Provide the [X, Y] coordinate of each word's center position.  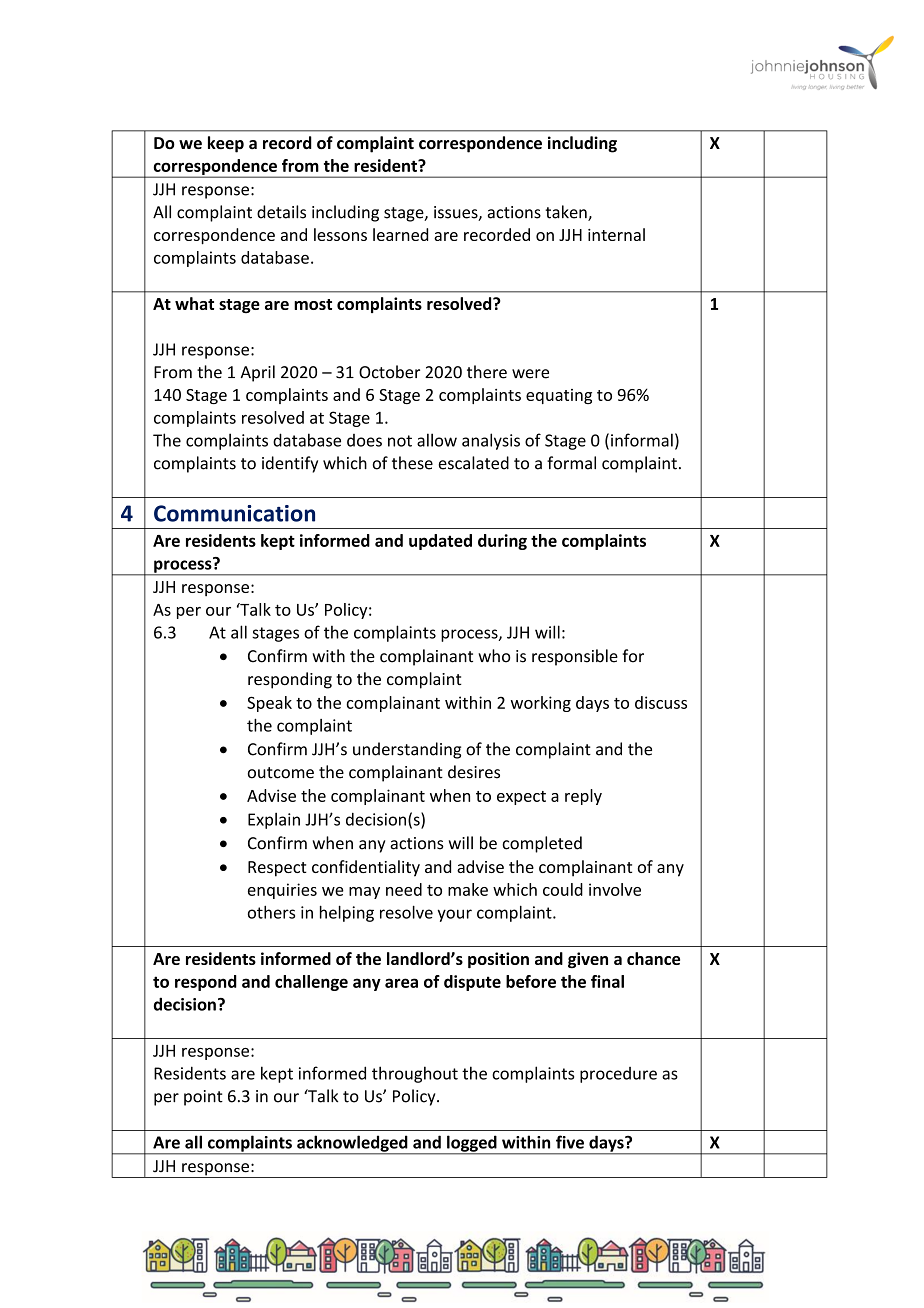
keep [226, 144]
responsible [575, 657]
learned [400, 234]
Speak [269, 704]
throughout [415, 1074]
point [203, 1098]
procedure [618, 1075]
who [494, 656]
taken [567, 213]
